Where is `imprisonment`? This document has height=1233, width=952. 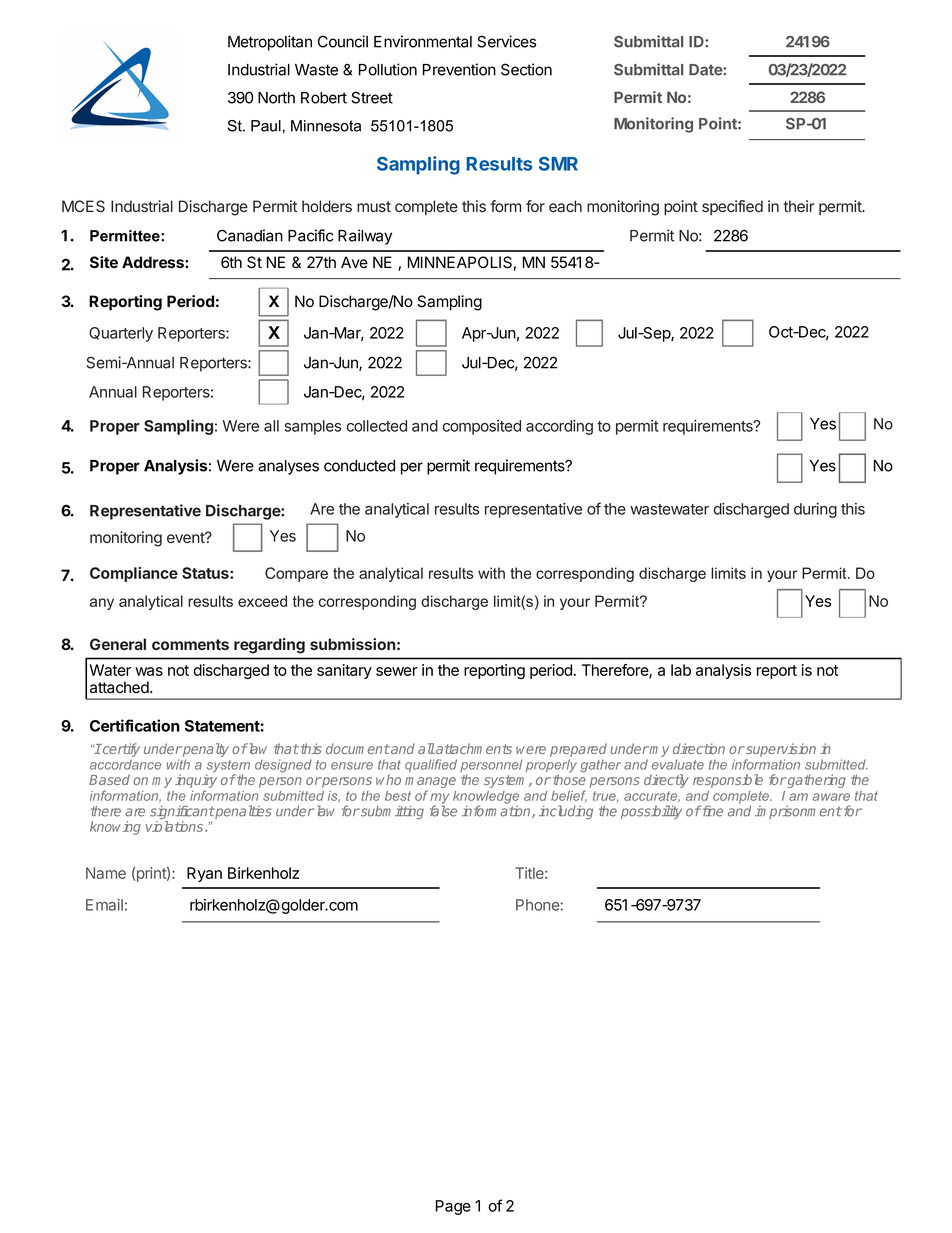 imprisonment is located at coordinates (798, 812).
